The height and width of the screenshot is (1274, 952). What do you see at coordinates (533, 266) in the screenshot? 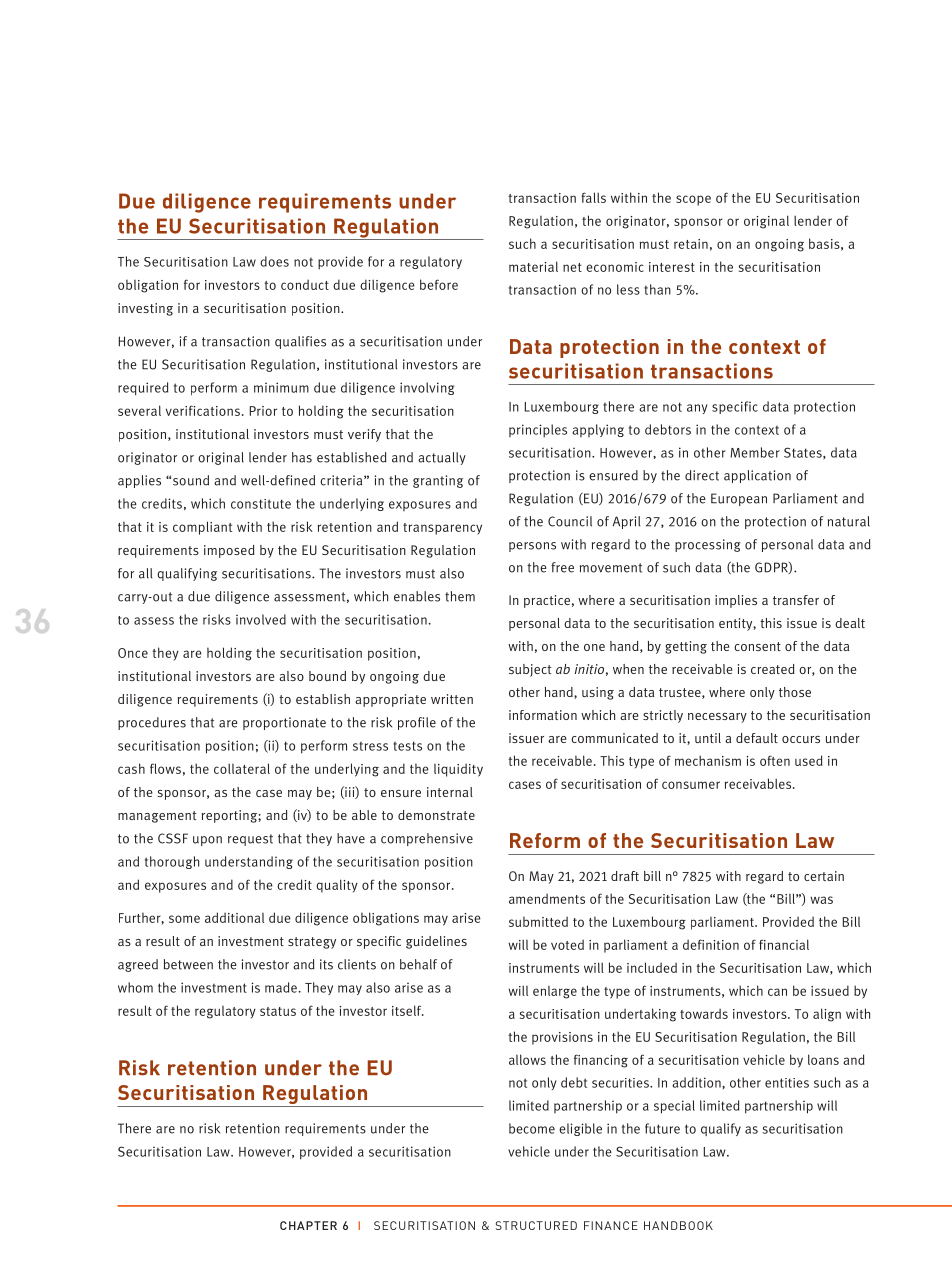
I see `material` at bounding box center [533, 266].
